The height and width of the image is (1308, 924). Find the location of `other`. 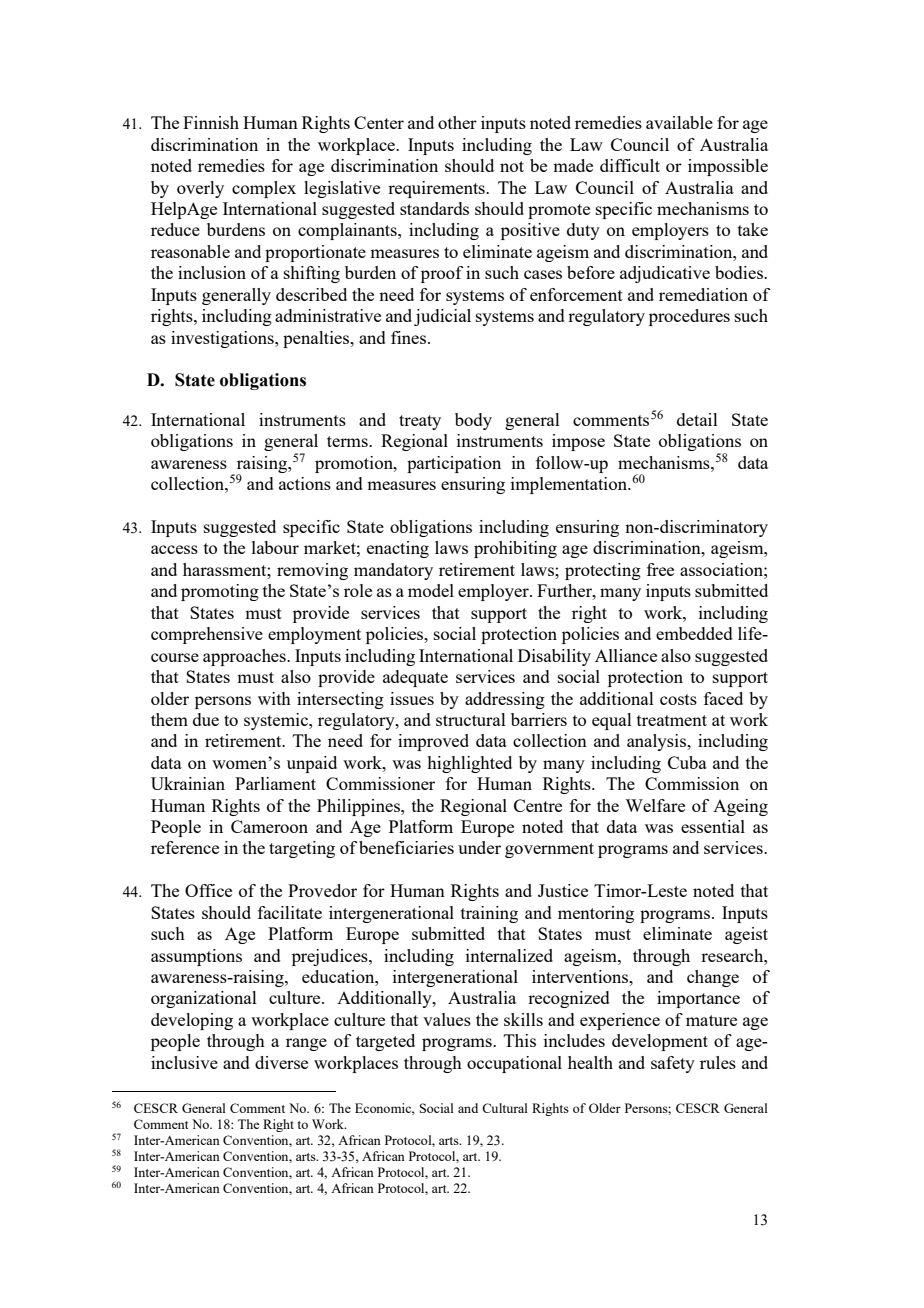

other is located at coordinates (457, 122).
